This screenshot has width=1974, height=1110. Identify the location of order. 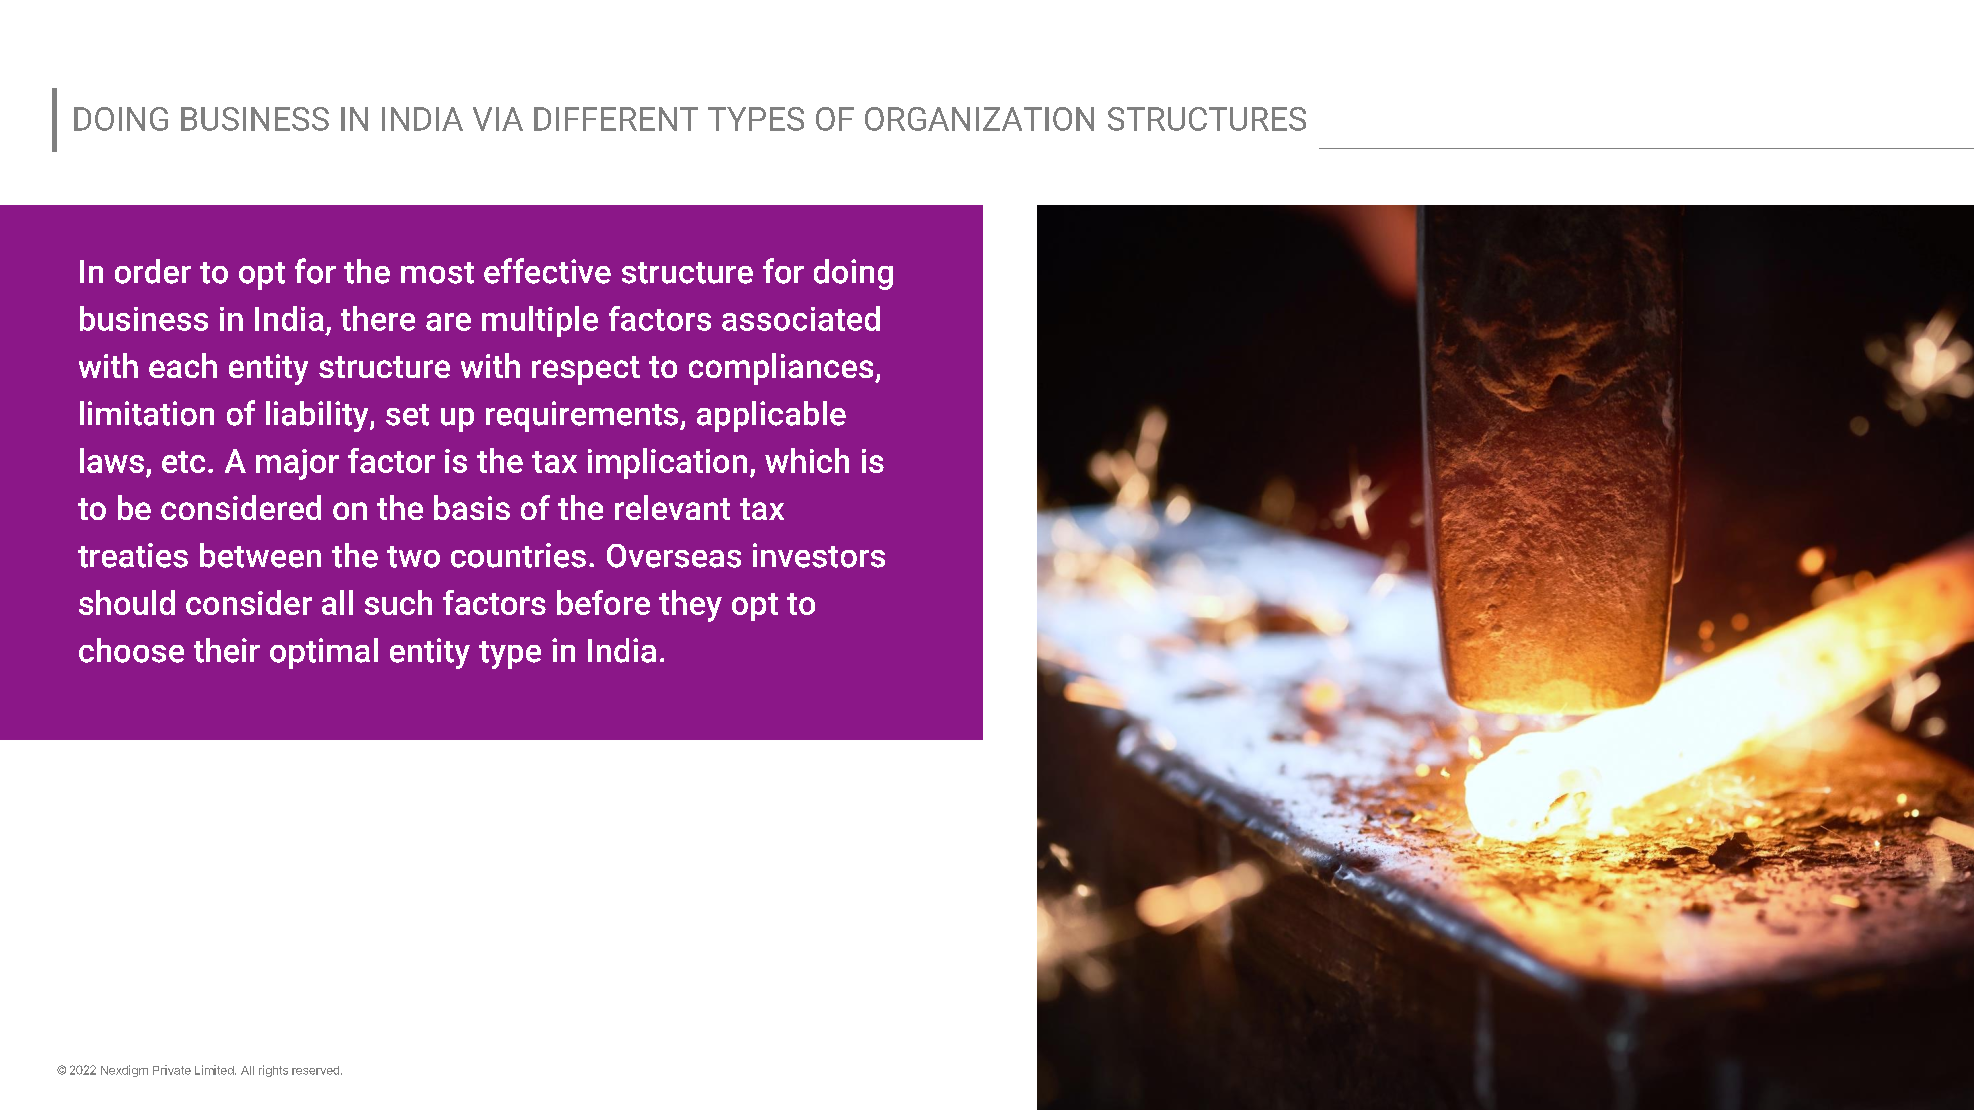
(153, 271).
